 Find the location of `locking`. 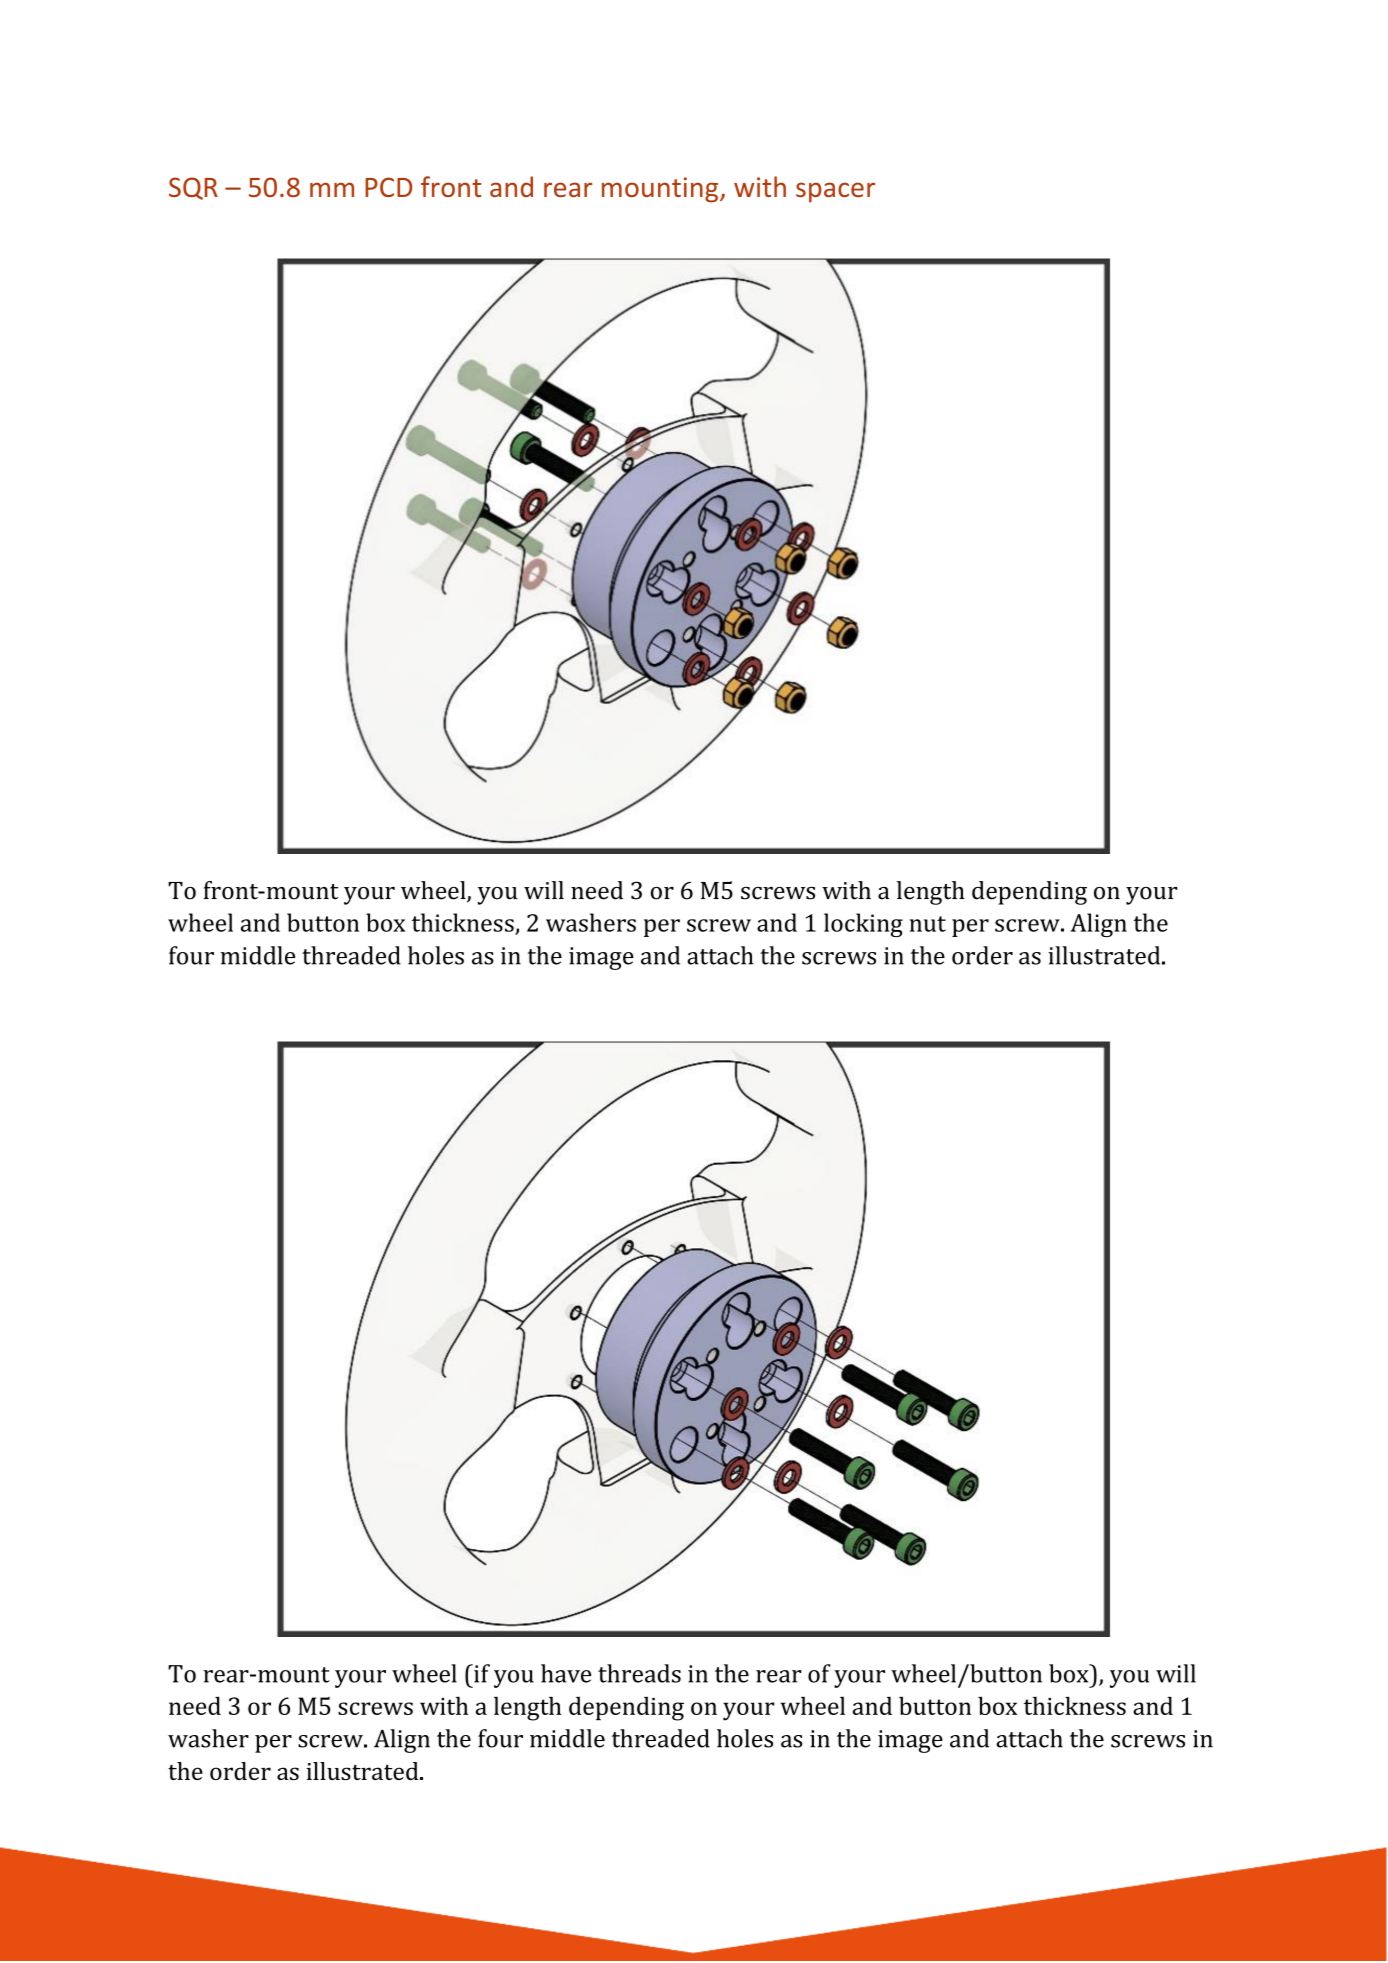

locking is located at coordinates (863, 925).
